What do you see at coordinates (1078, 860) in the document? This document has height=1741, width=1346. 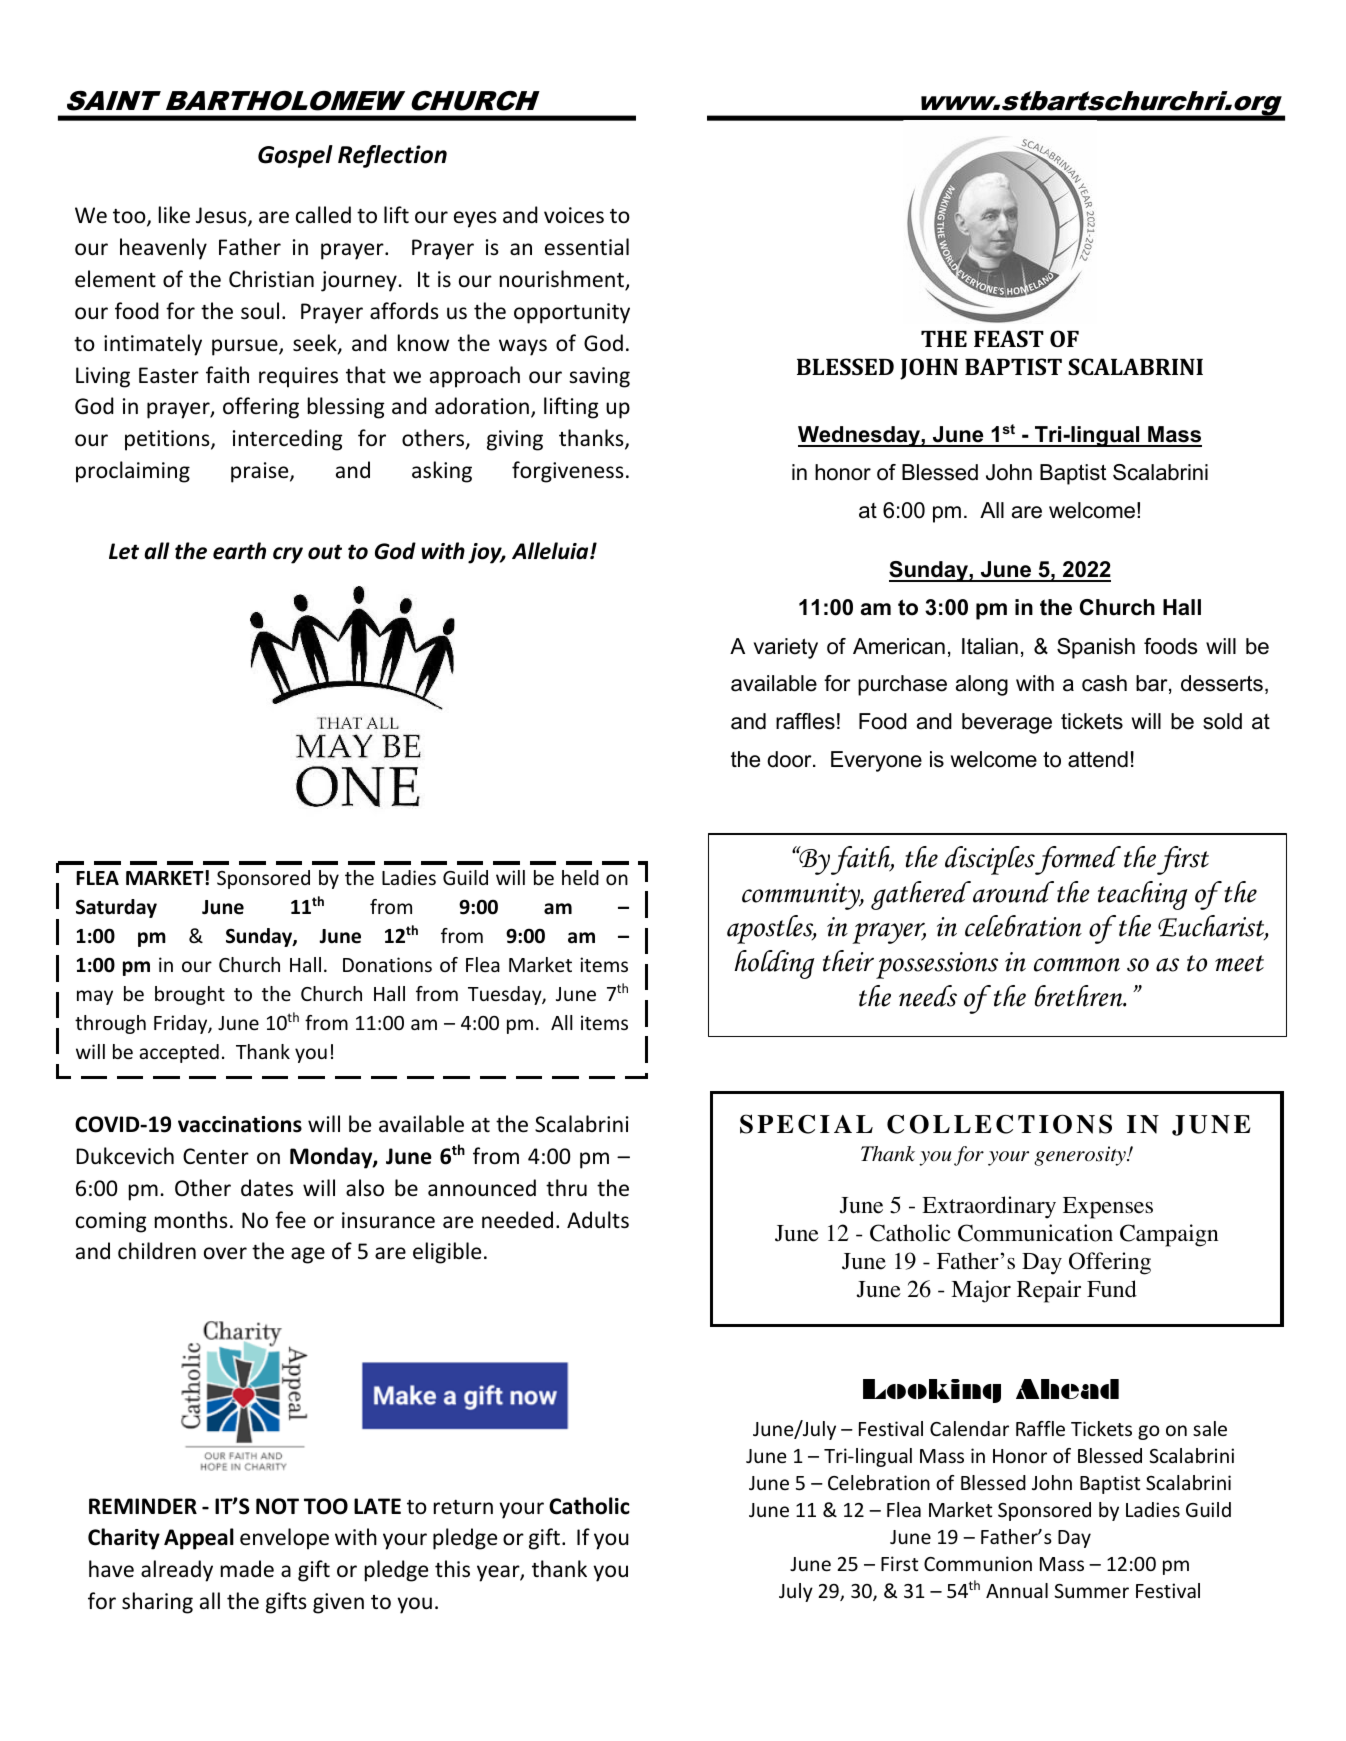 I see `formed` at bounding box center [1078, 860].
